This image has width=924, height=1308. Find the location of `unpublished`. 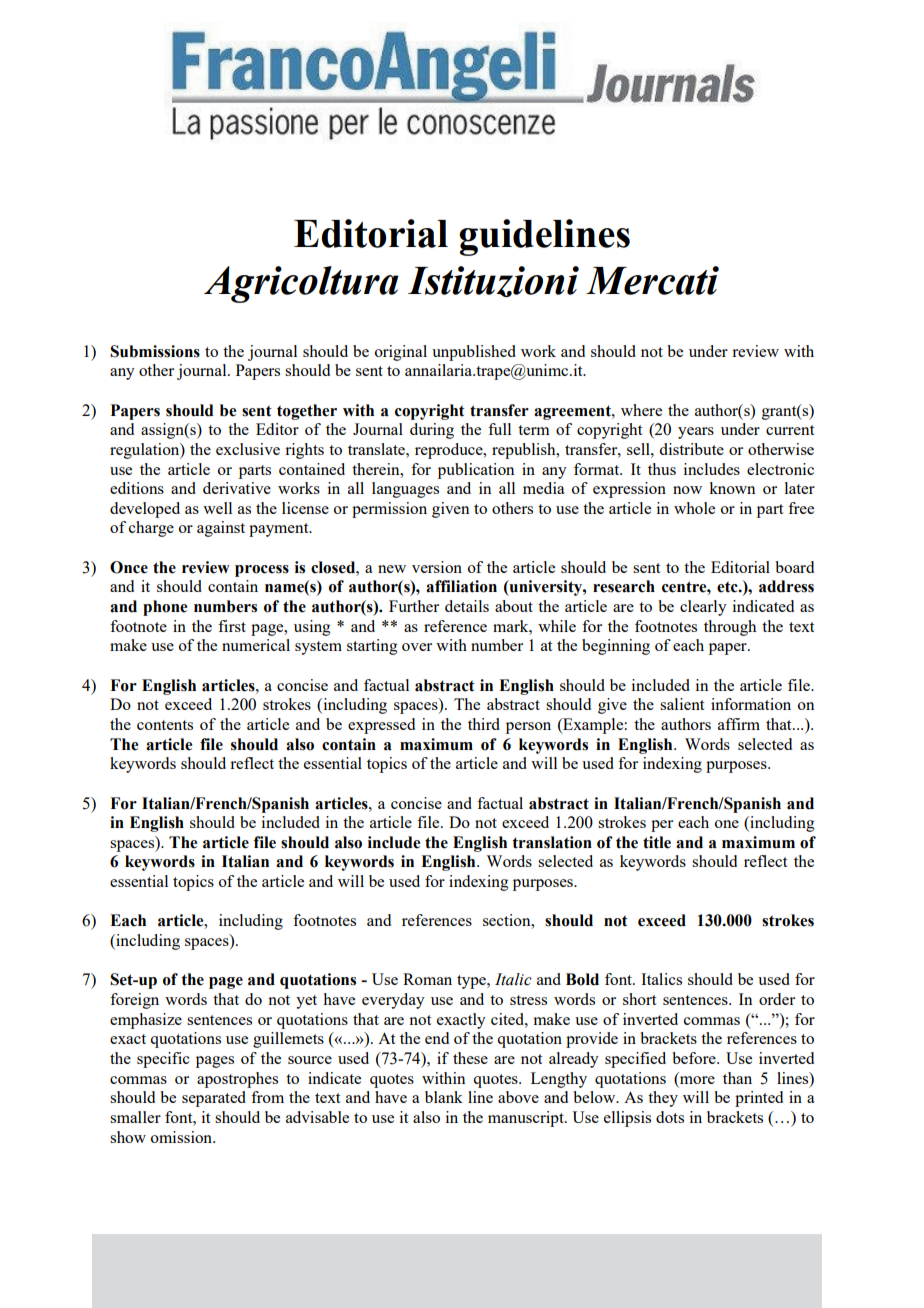

unpublished is located at coordinates (474, 353).
